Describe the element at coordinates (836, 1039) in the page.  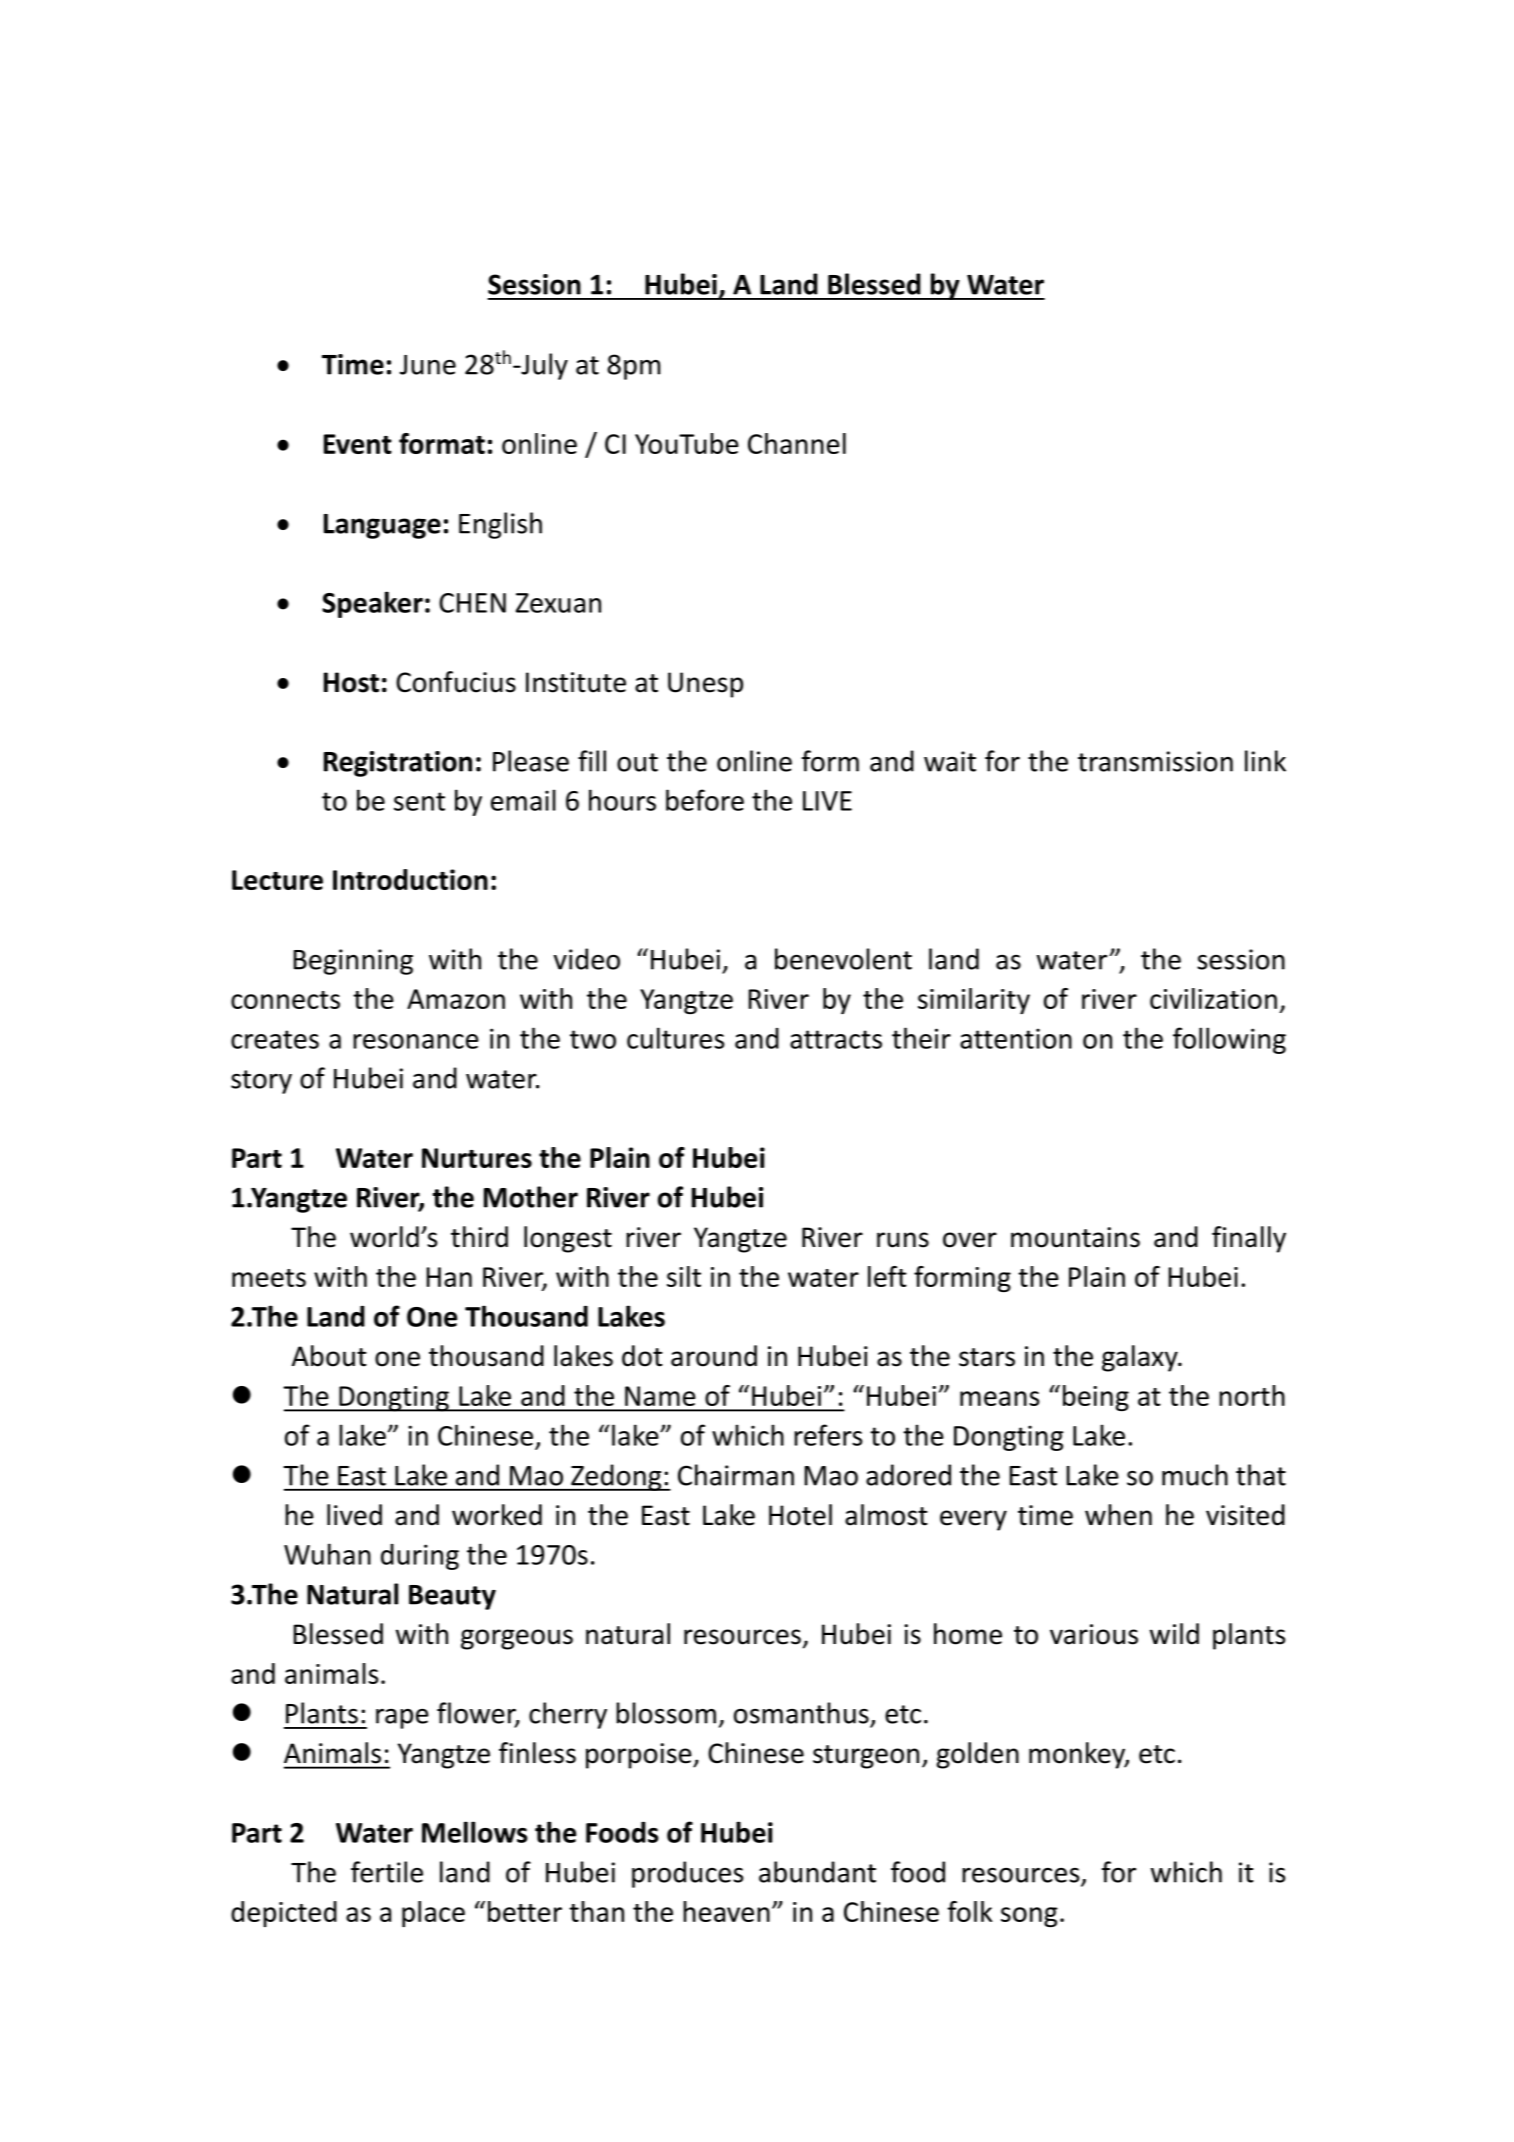
I see `attracts` at that location.
